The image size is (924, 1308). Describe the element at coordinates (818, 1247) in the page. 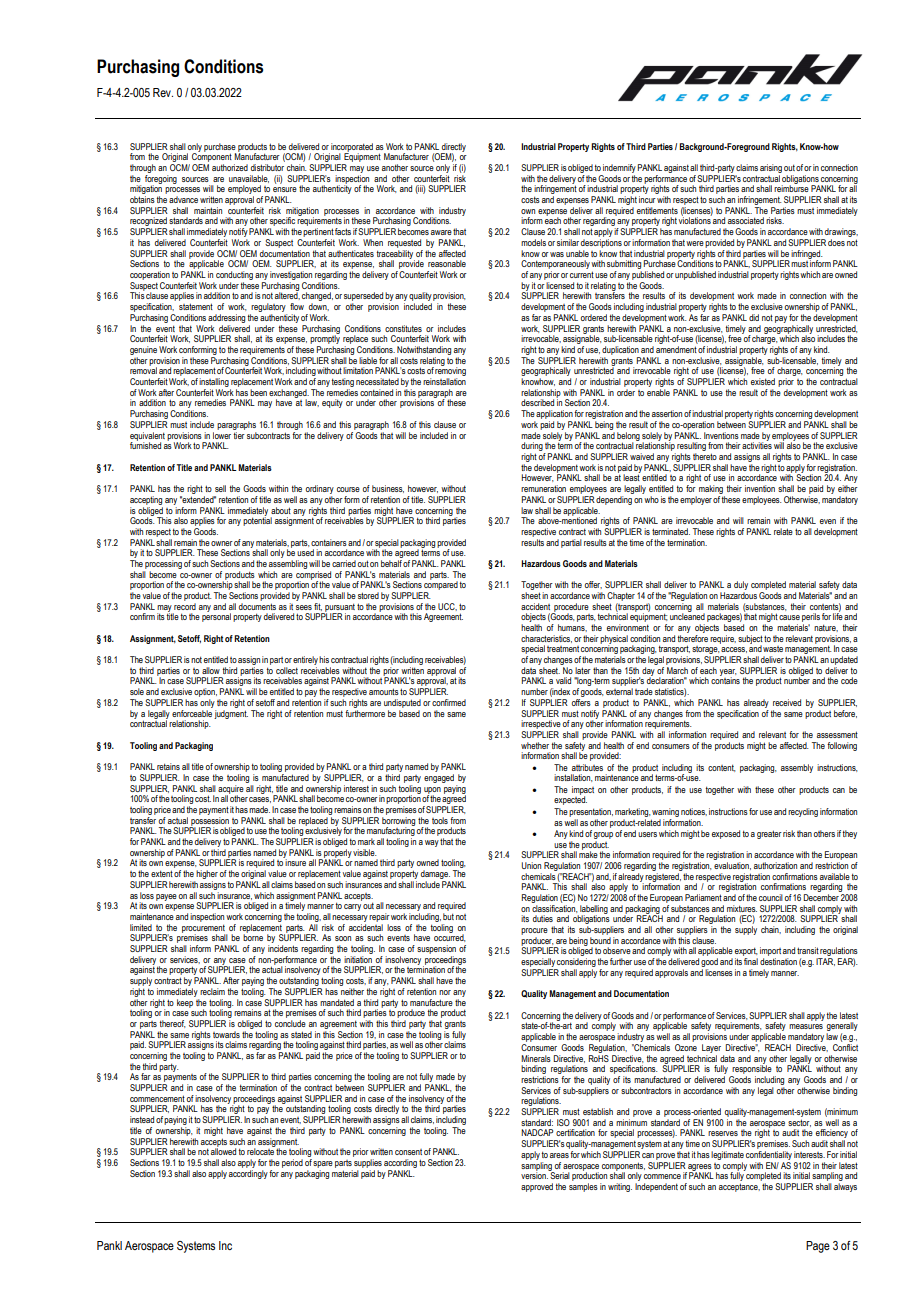

I see `Page` at that location.
